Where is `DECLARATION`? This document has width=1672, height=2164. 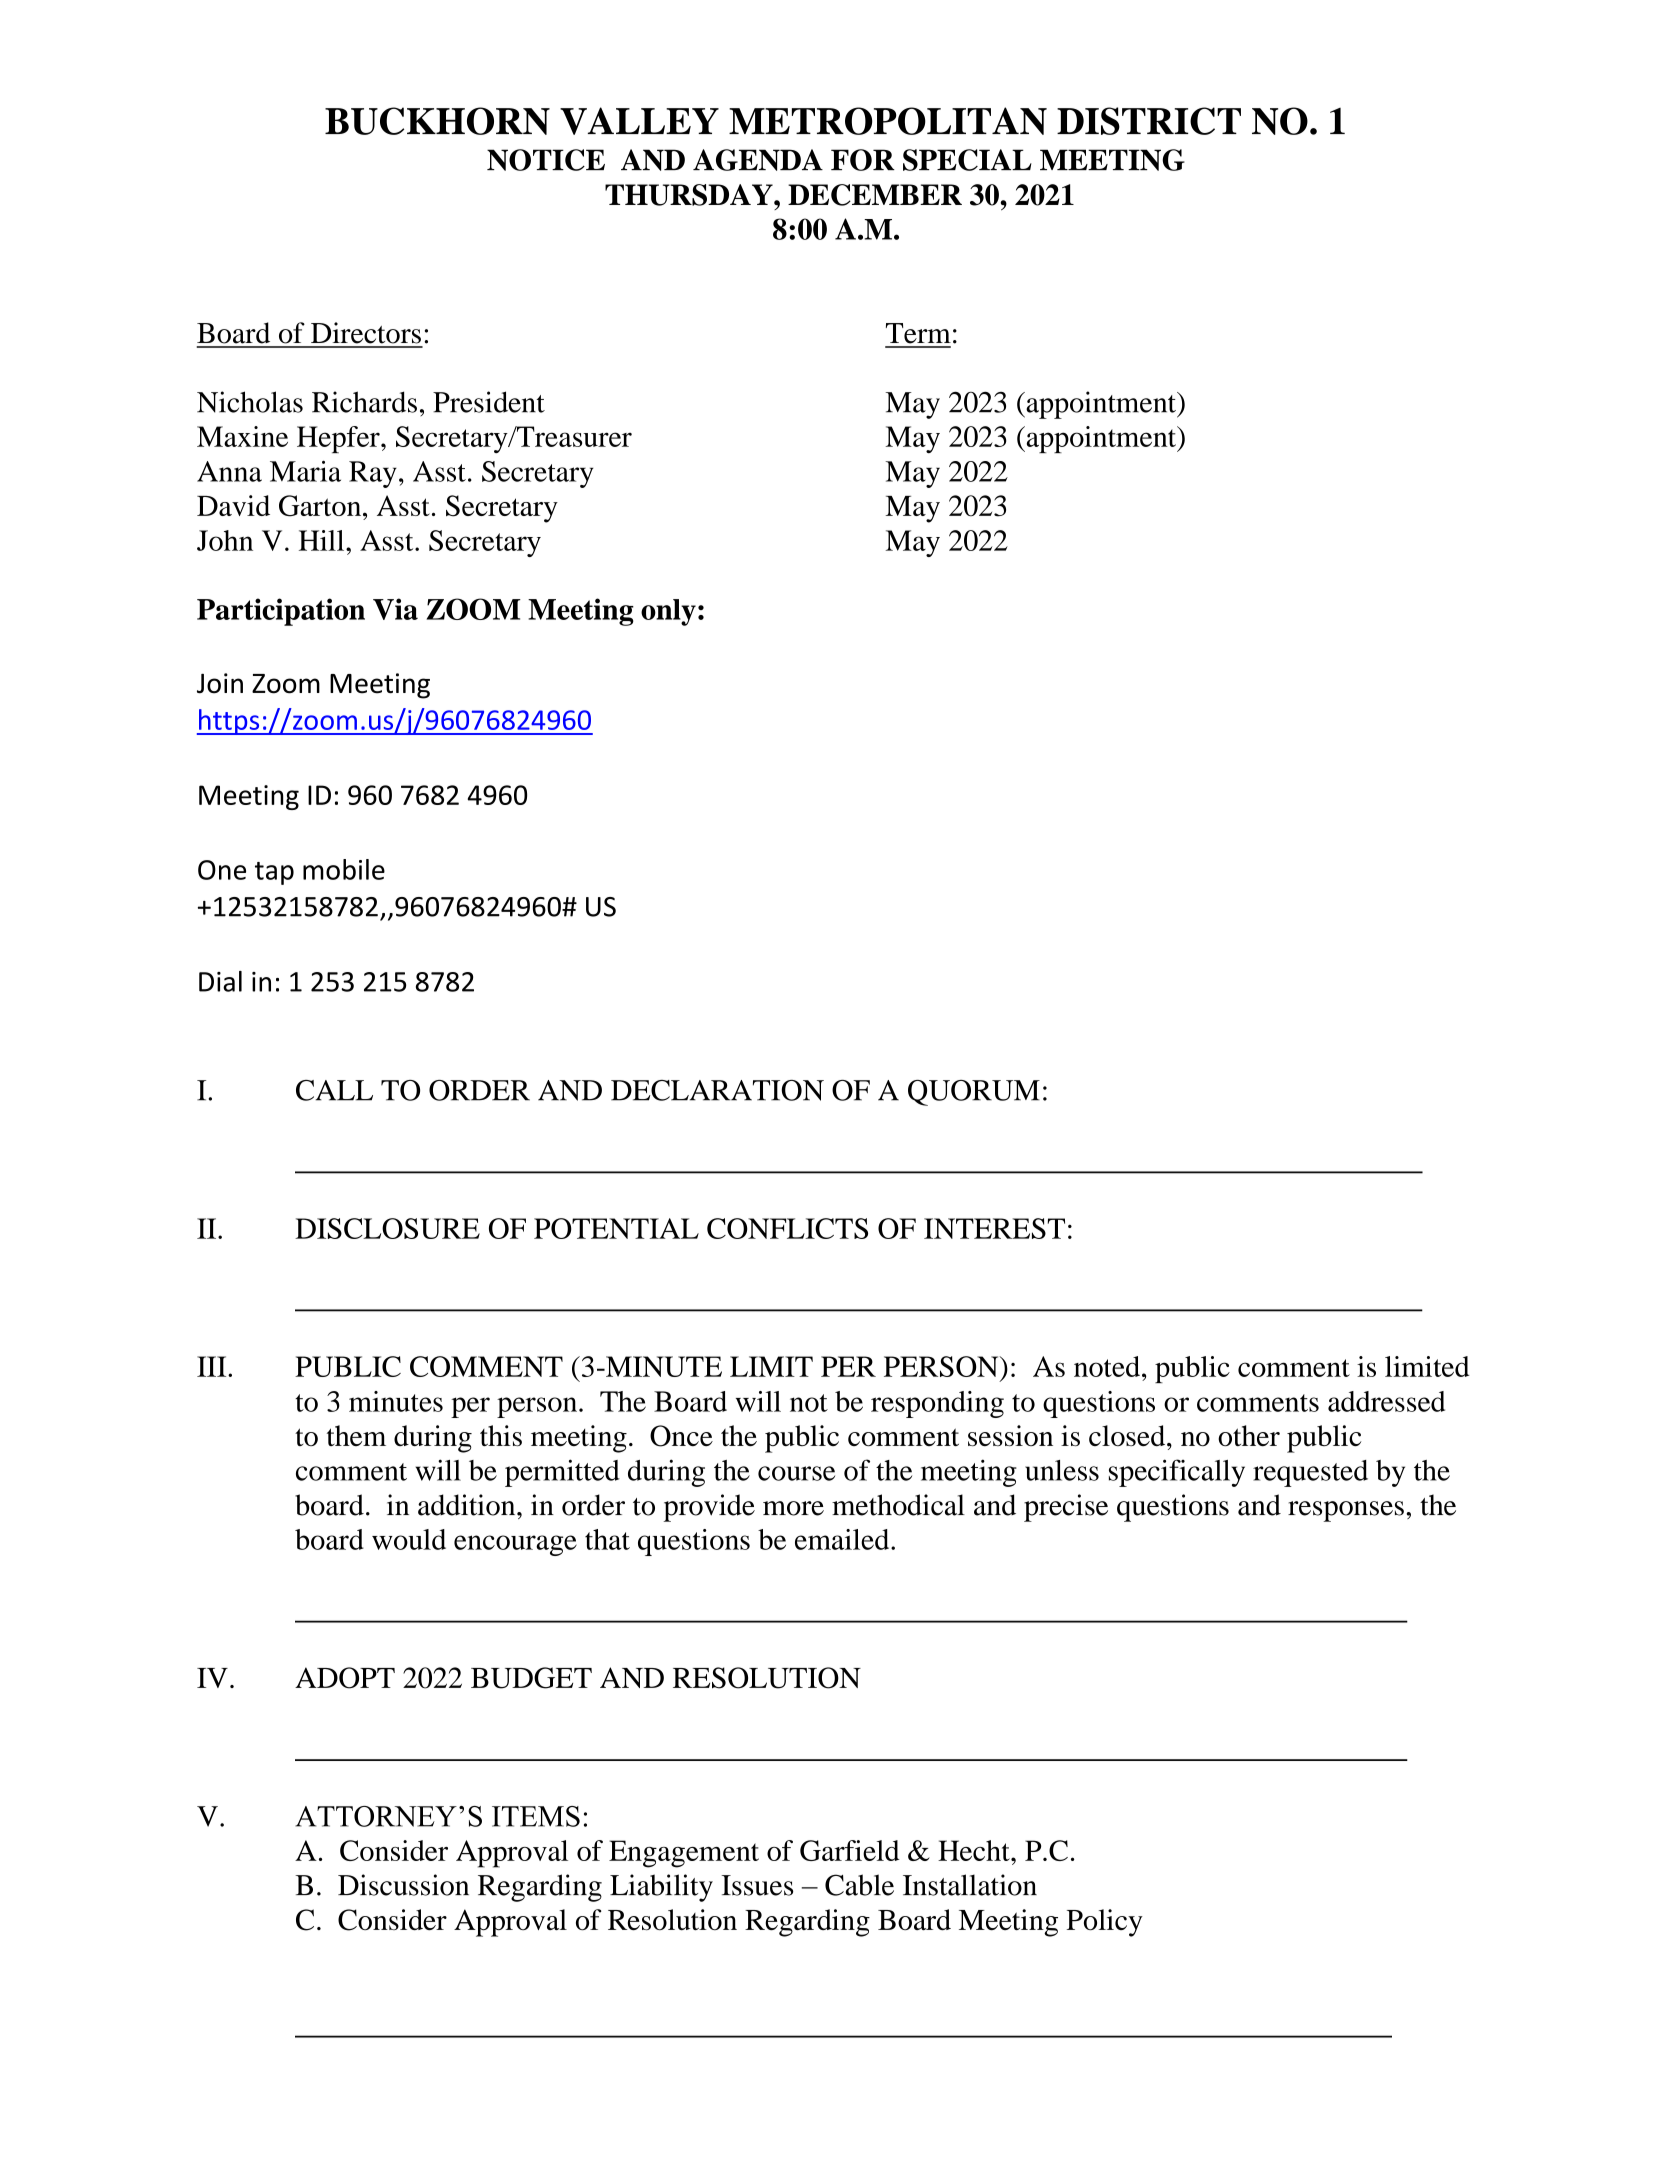 DECLARATION is located at coordinates (717, 1090).
